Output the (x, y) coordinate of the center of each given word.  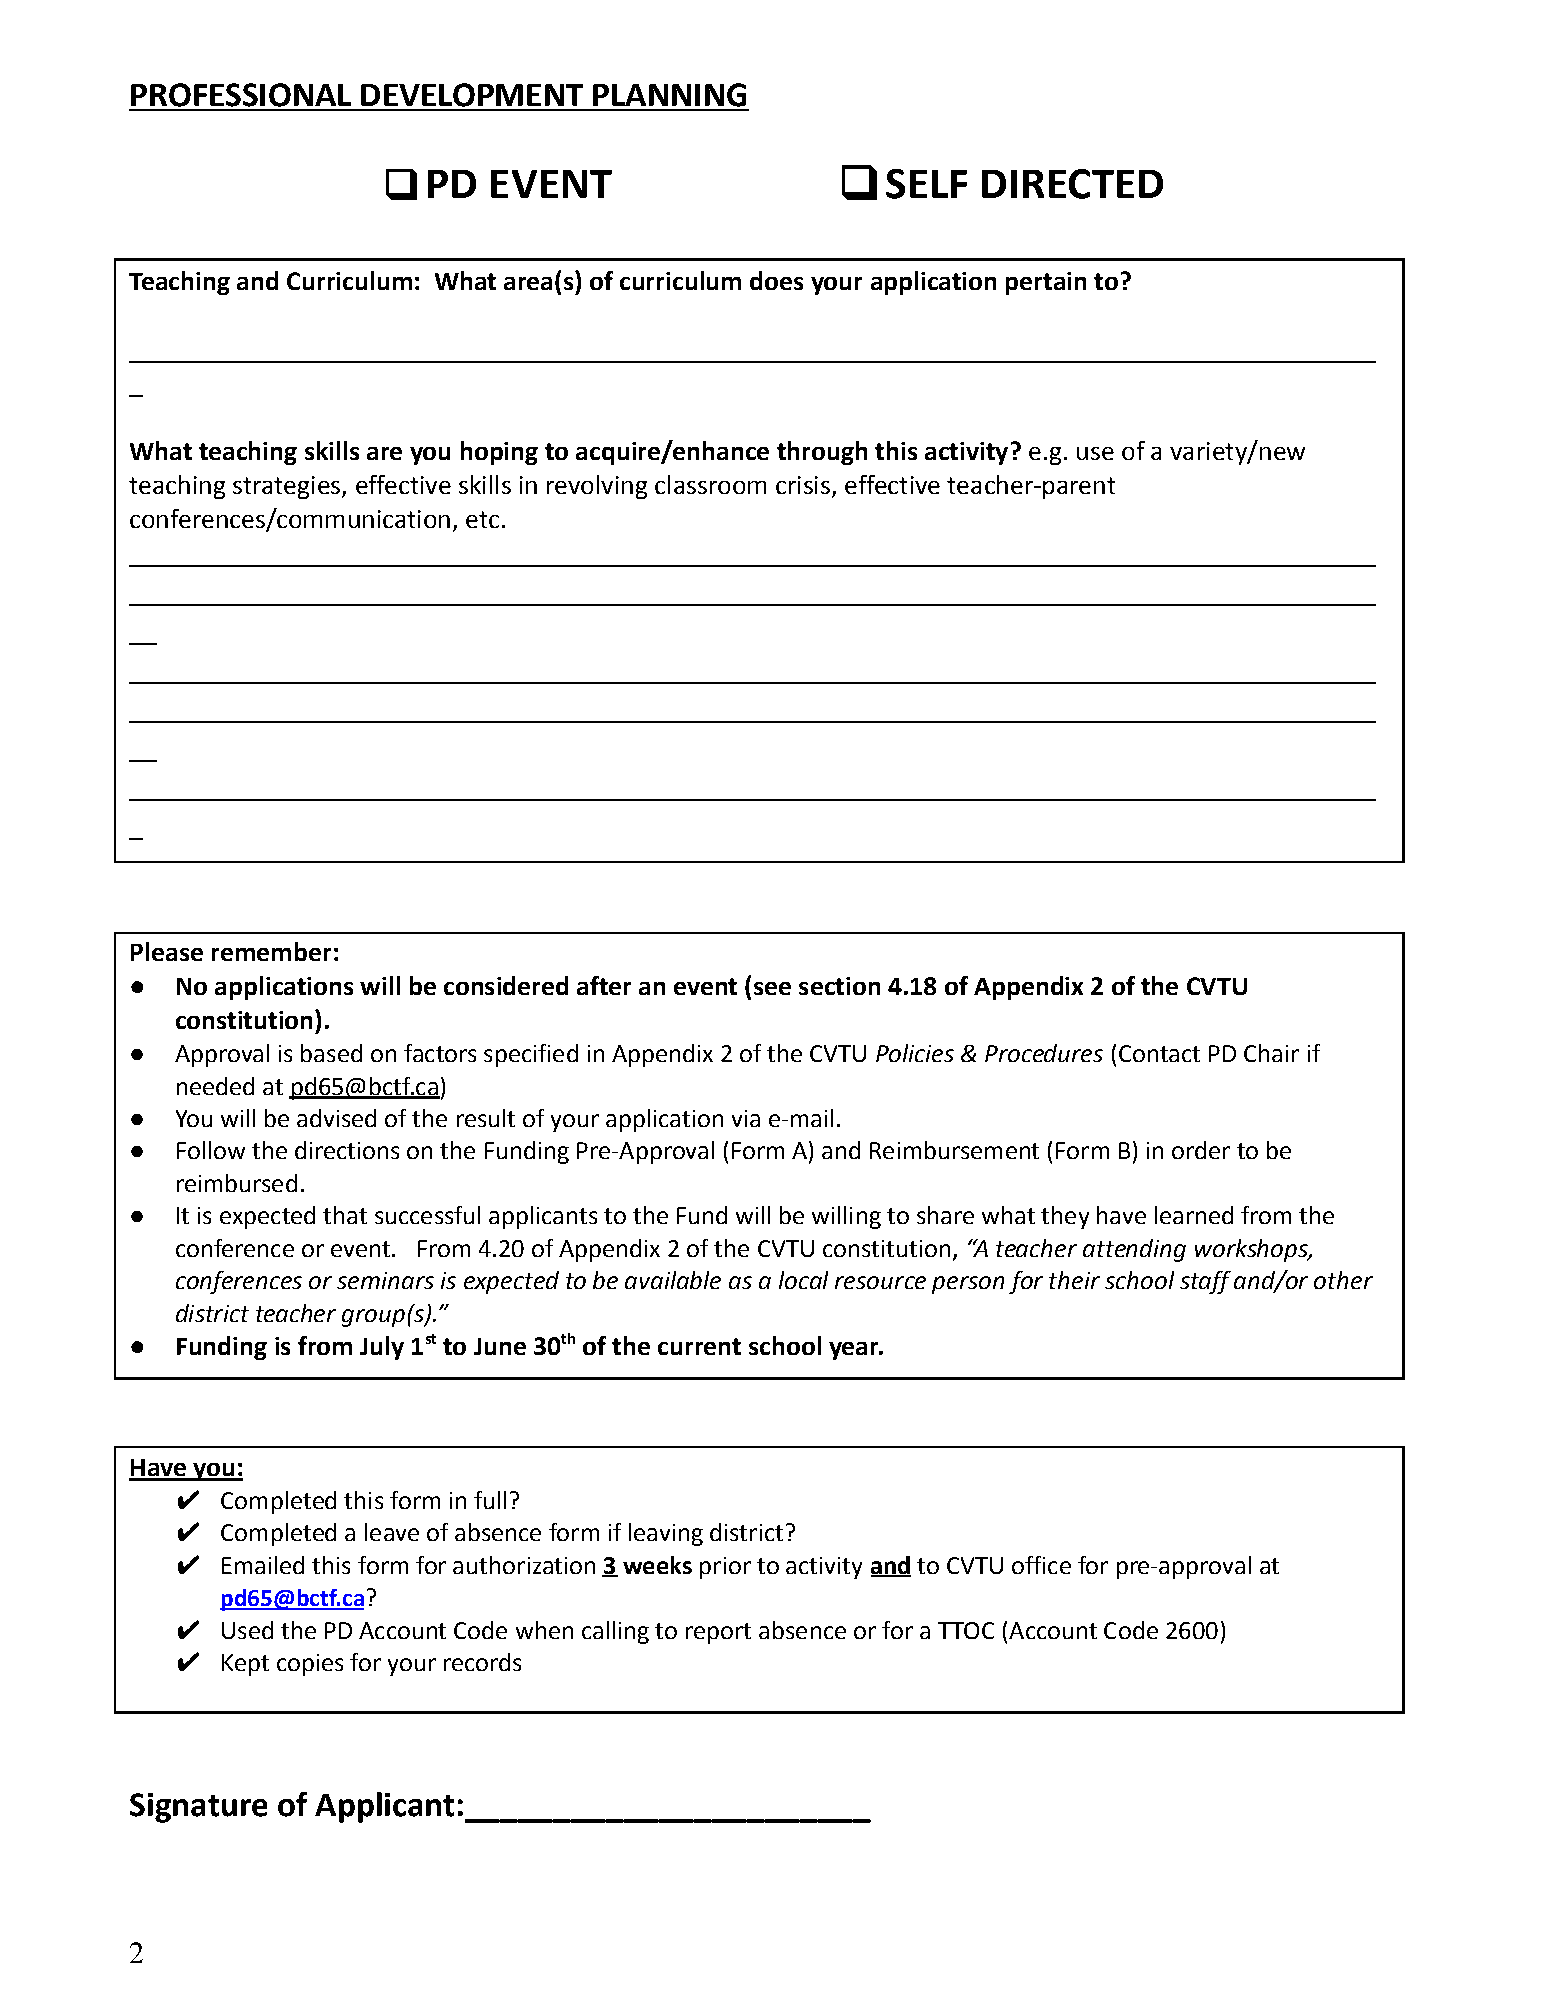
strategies (288, 487)
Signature (198, 1808)
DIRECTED (1072, 184)
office (1041, 1565)
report (718, 1633)
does (776, 280)
